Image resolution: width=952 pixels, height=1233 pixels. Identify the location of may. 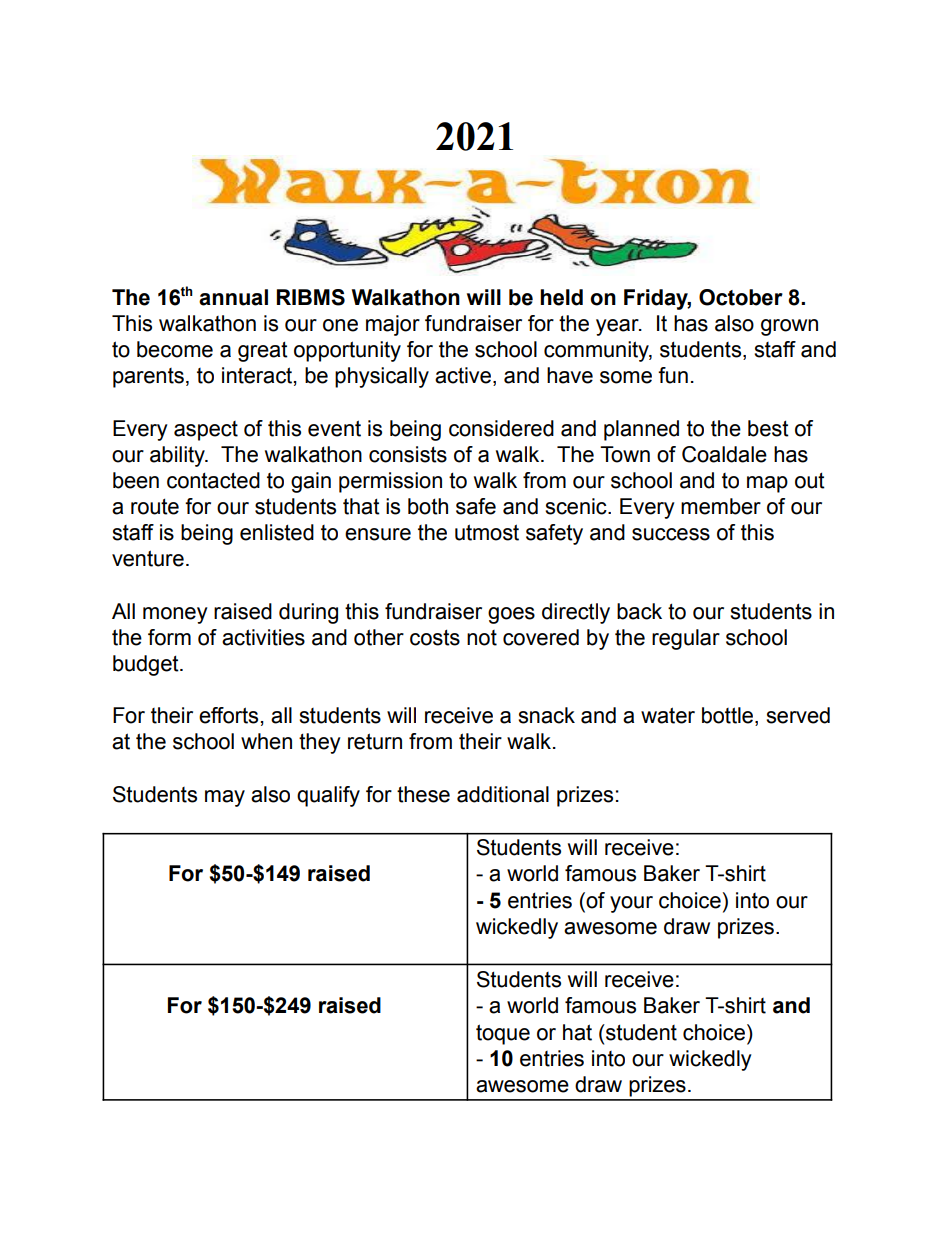
(225, 798).
